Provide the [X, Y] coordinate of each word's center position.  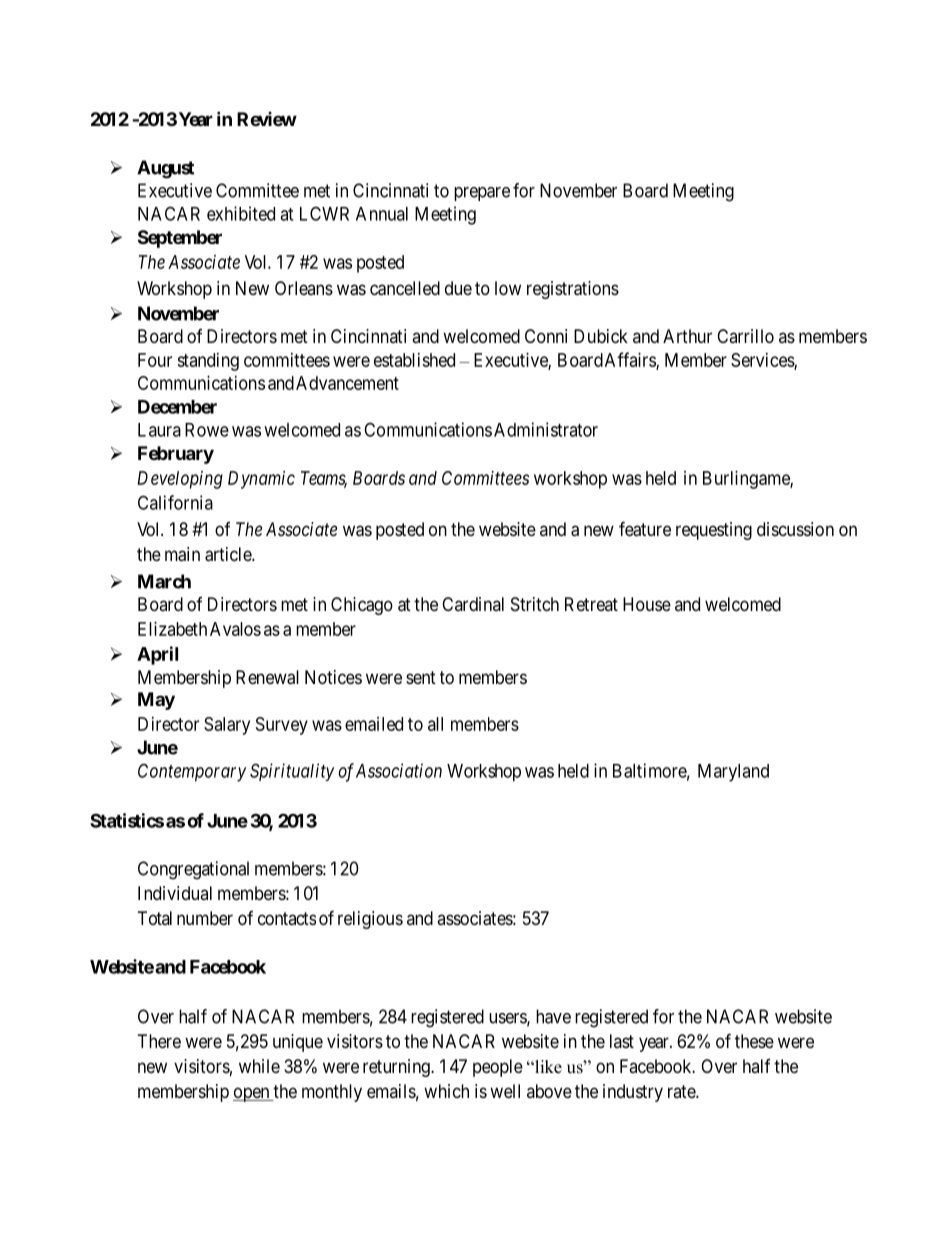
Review [267, 119]
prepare [482, 194]
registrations [573, 290]
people [498, 1068]
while [259, 1066]
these [754, 1041]
